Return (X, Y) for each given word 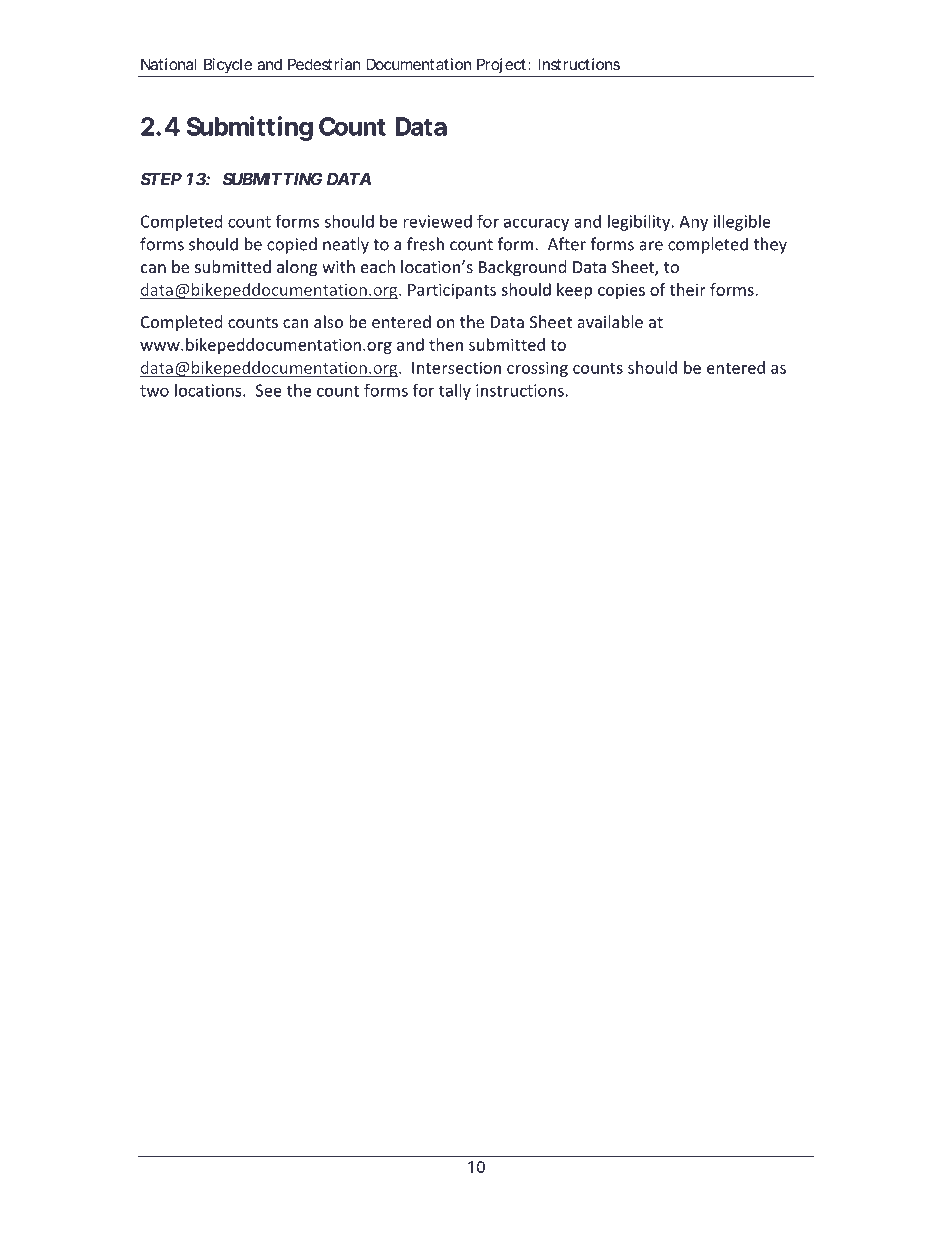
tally (455, 392)
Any (693, 223)
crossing (537, 369)
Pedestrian (324, 64)
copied (292, 245)
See (269, 390)
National (169, 64)
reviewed (437, 221)
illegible (742, 223)
